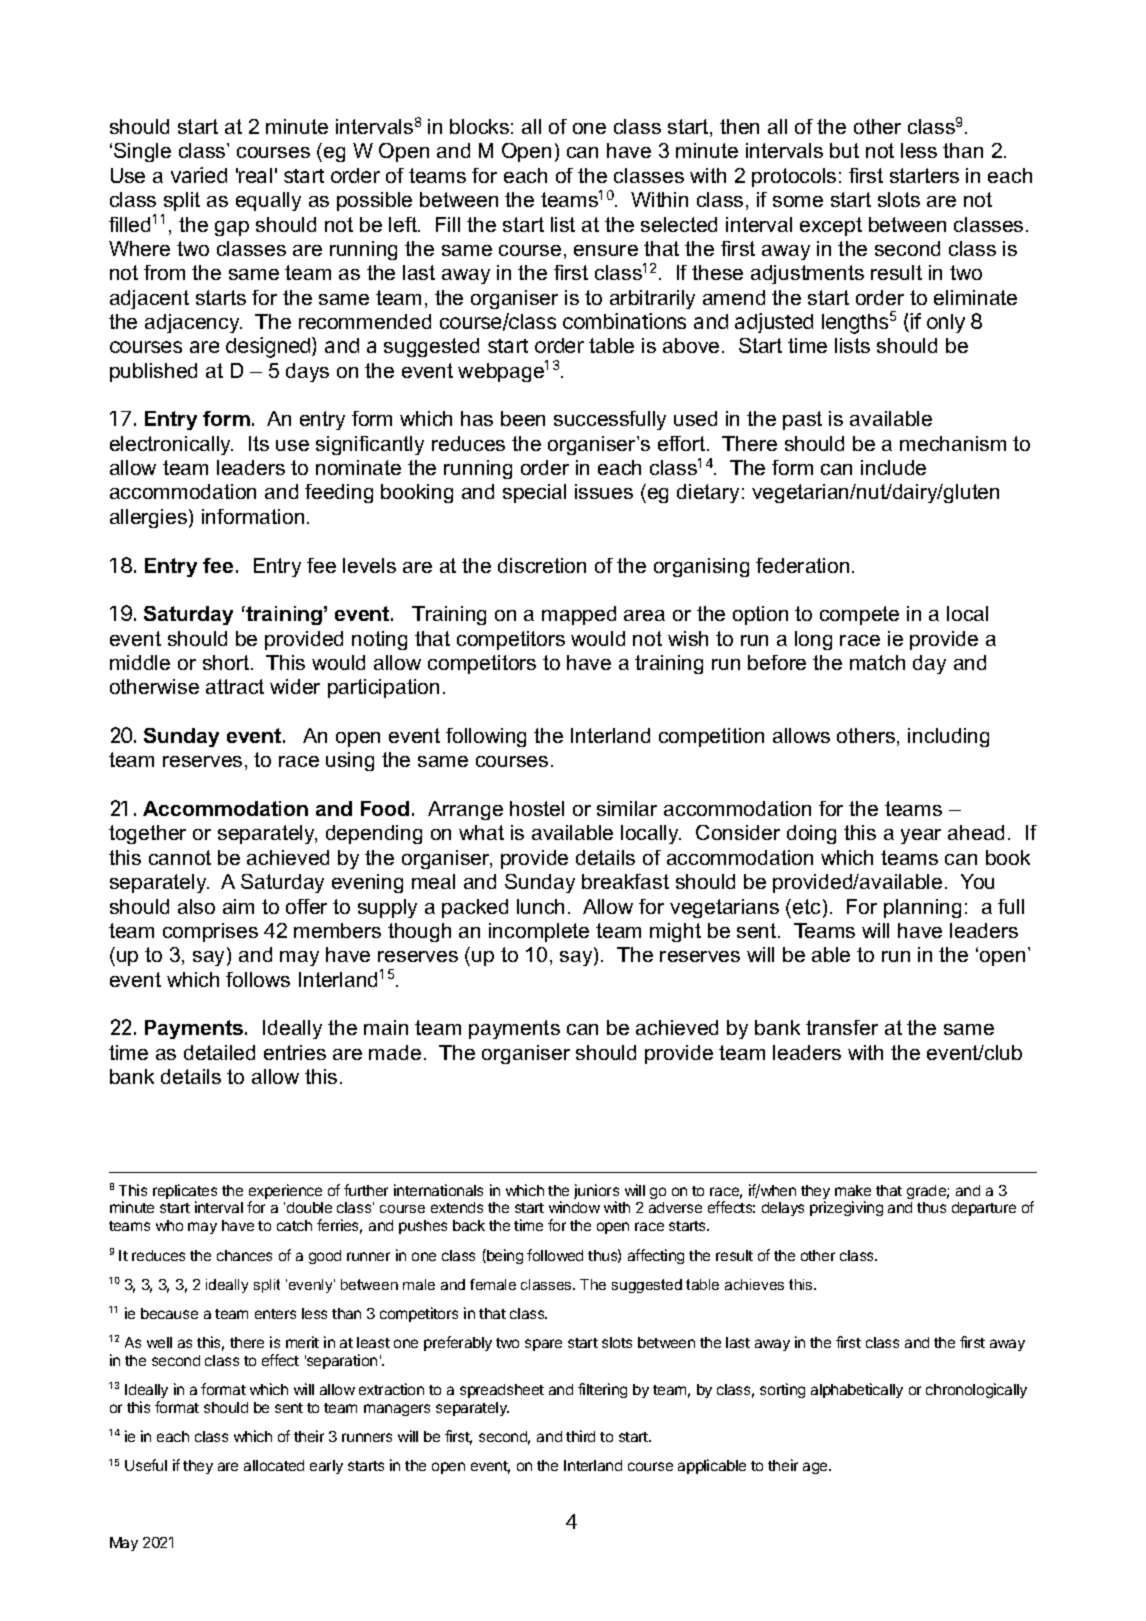  What do you see at coordinates (580, 1436) in the screenshot?
I see `third` at bounding box center [580, 1436].
